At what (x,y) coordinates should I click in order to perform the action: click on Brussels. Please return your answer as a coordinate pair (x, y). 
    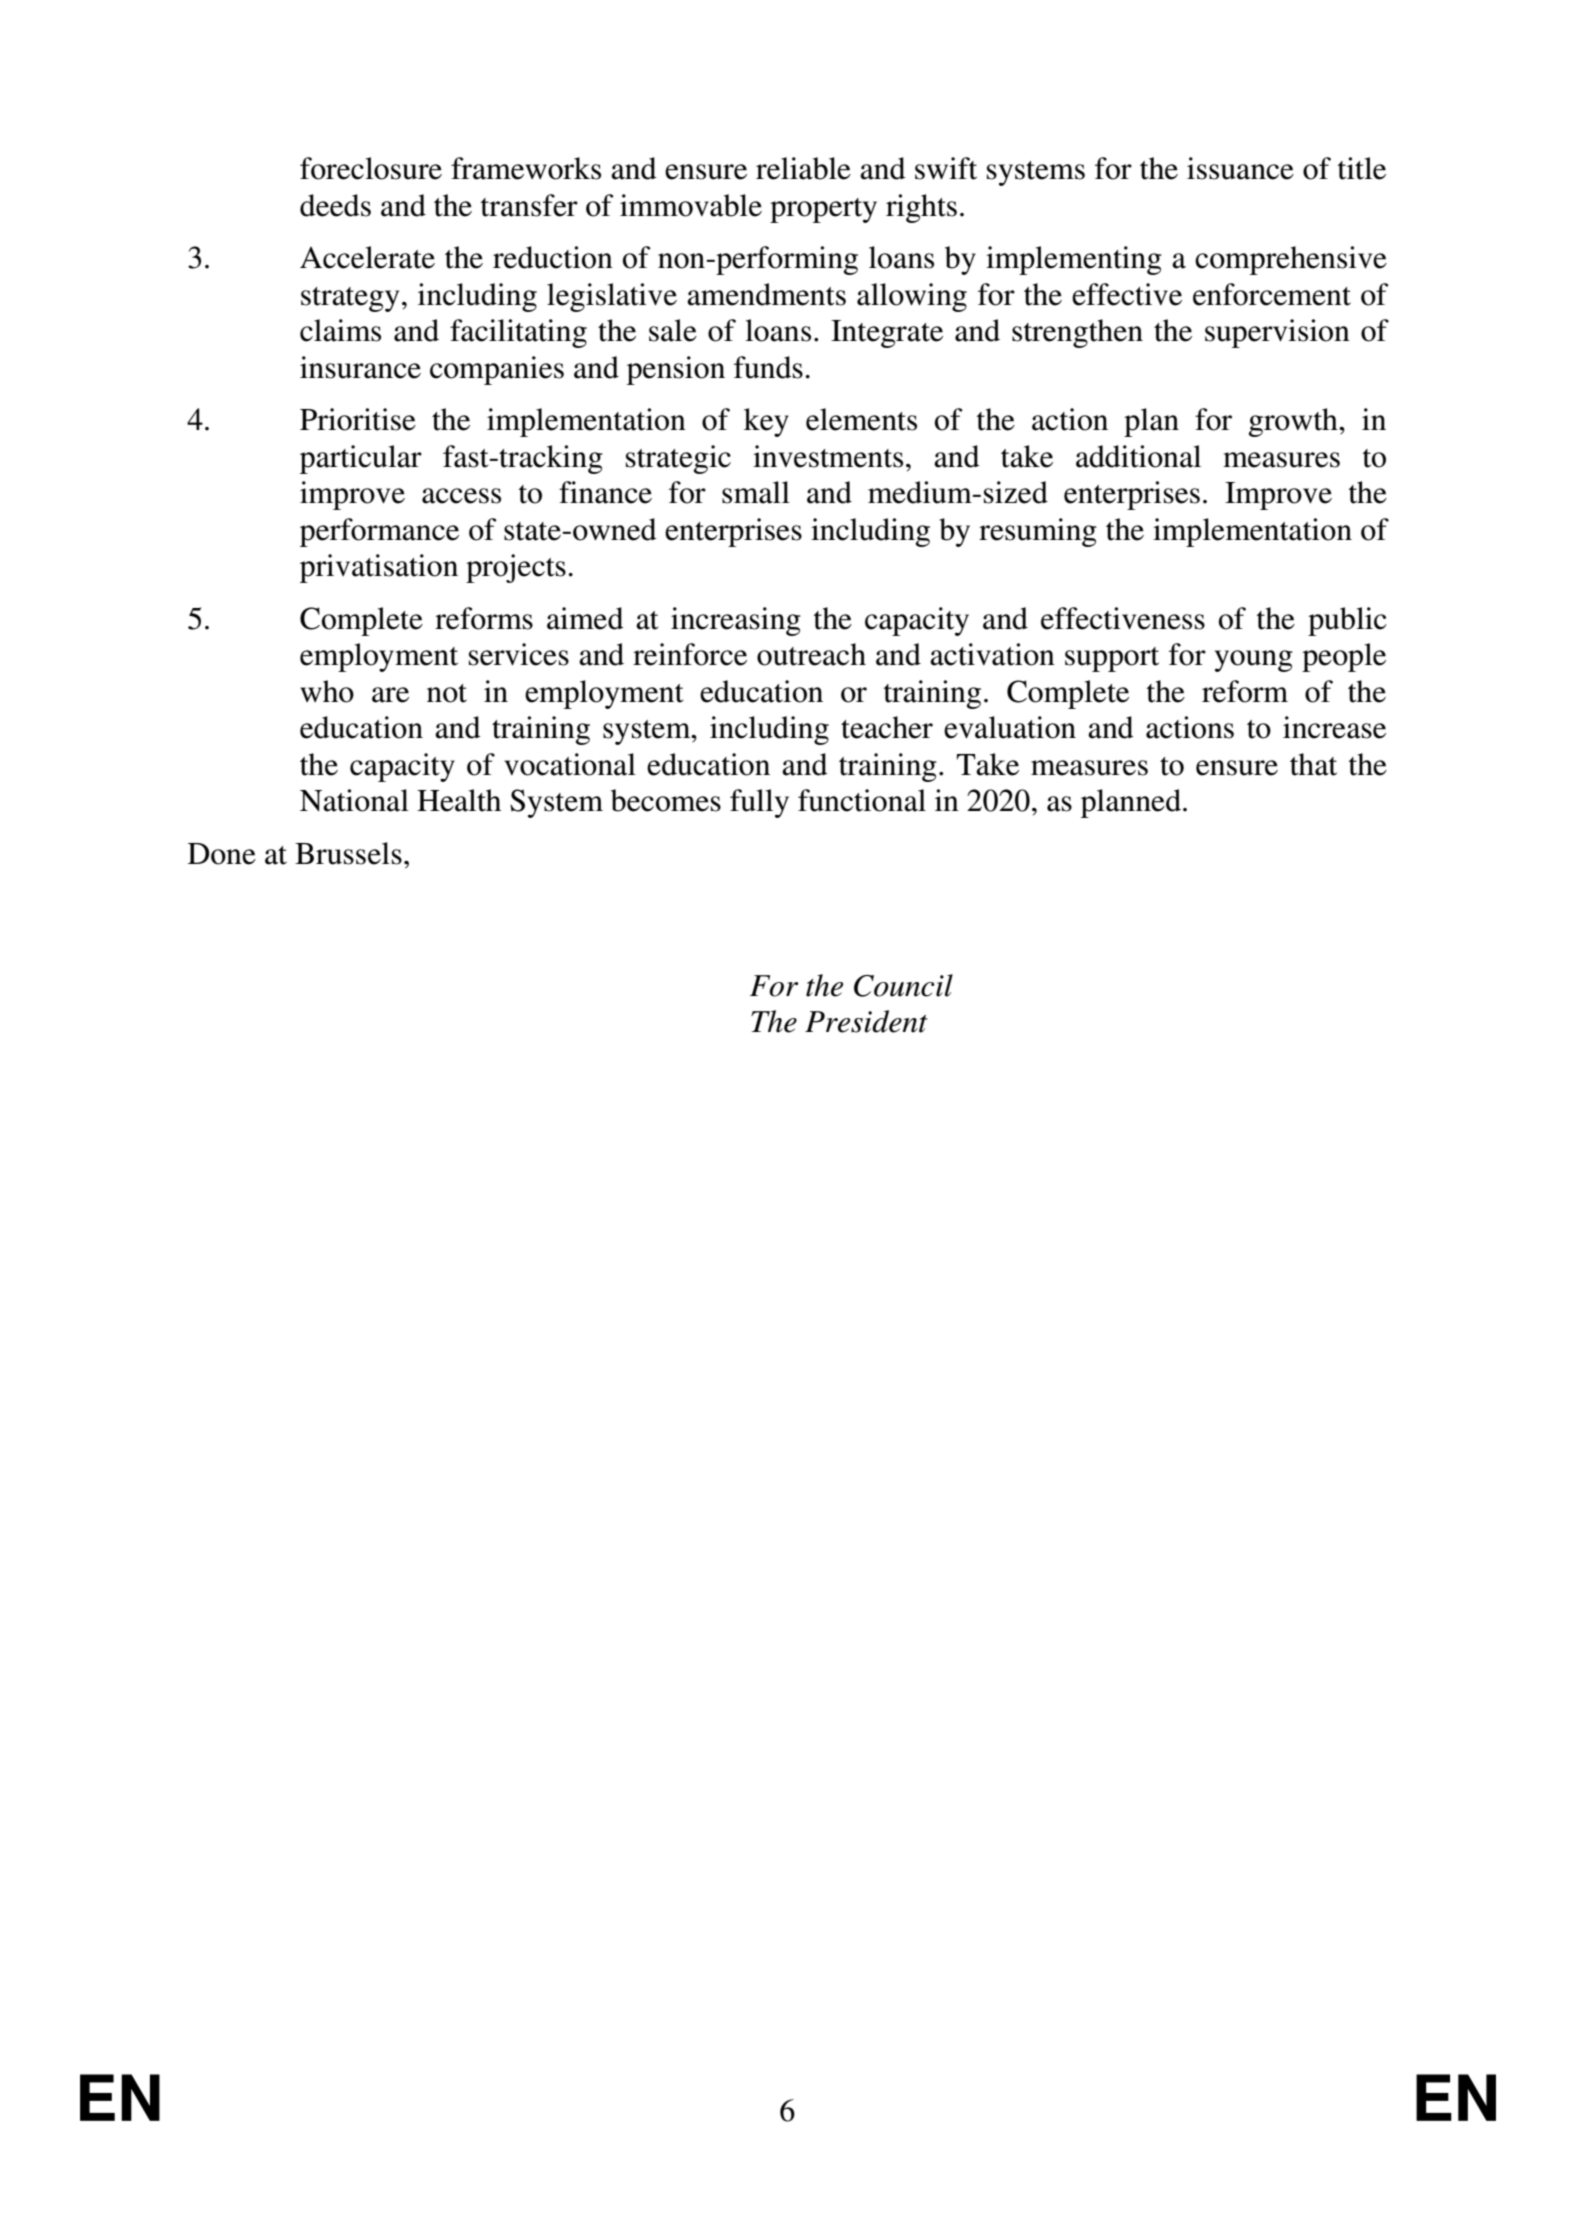
    Looking at the image, I should click on (348, 853).
